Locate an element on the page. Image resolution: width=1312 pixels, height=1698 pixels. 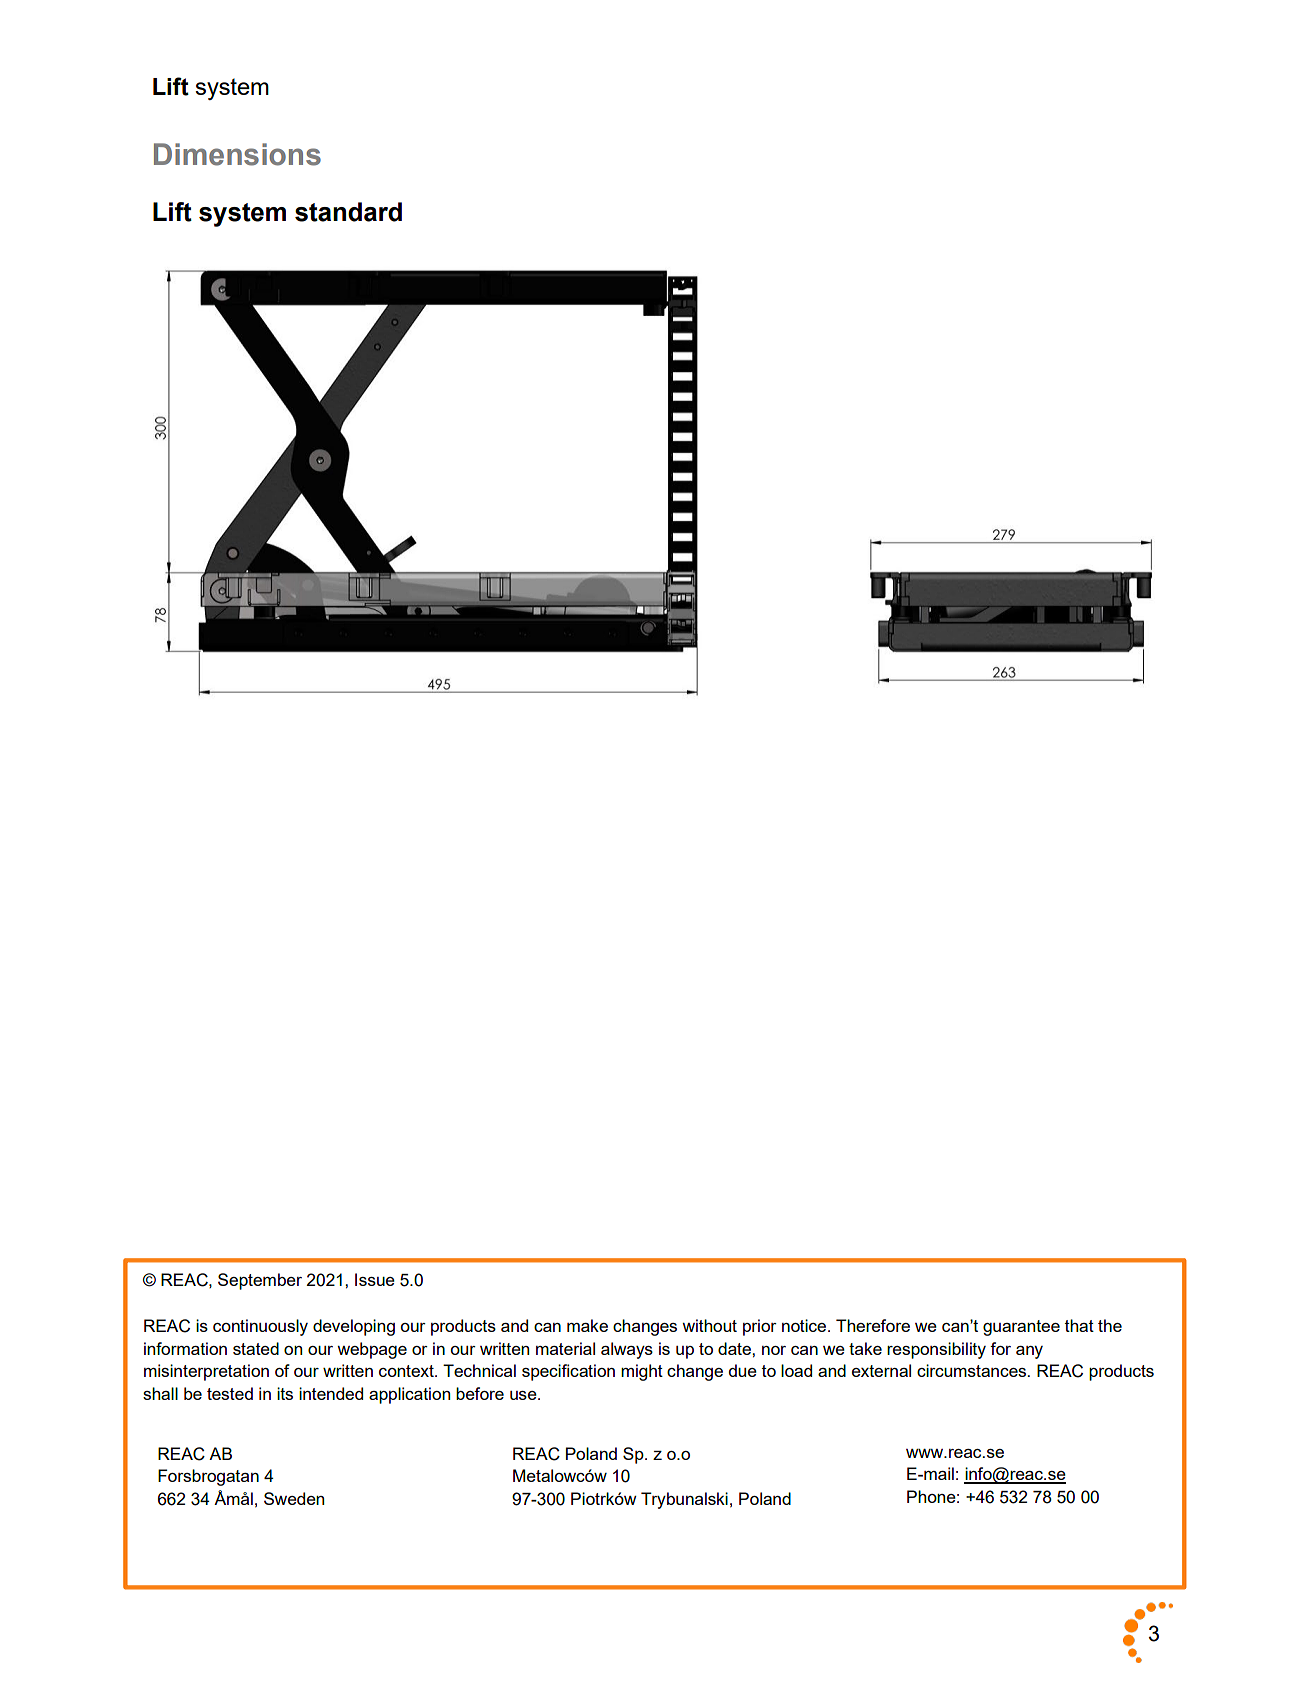
Sweden is located at coordinates (294, 1498).
